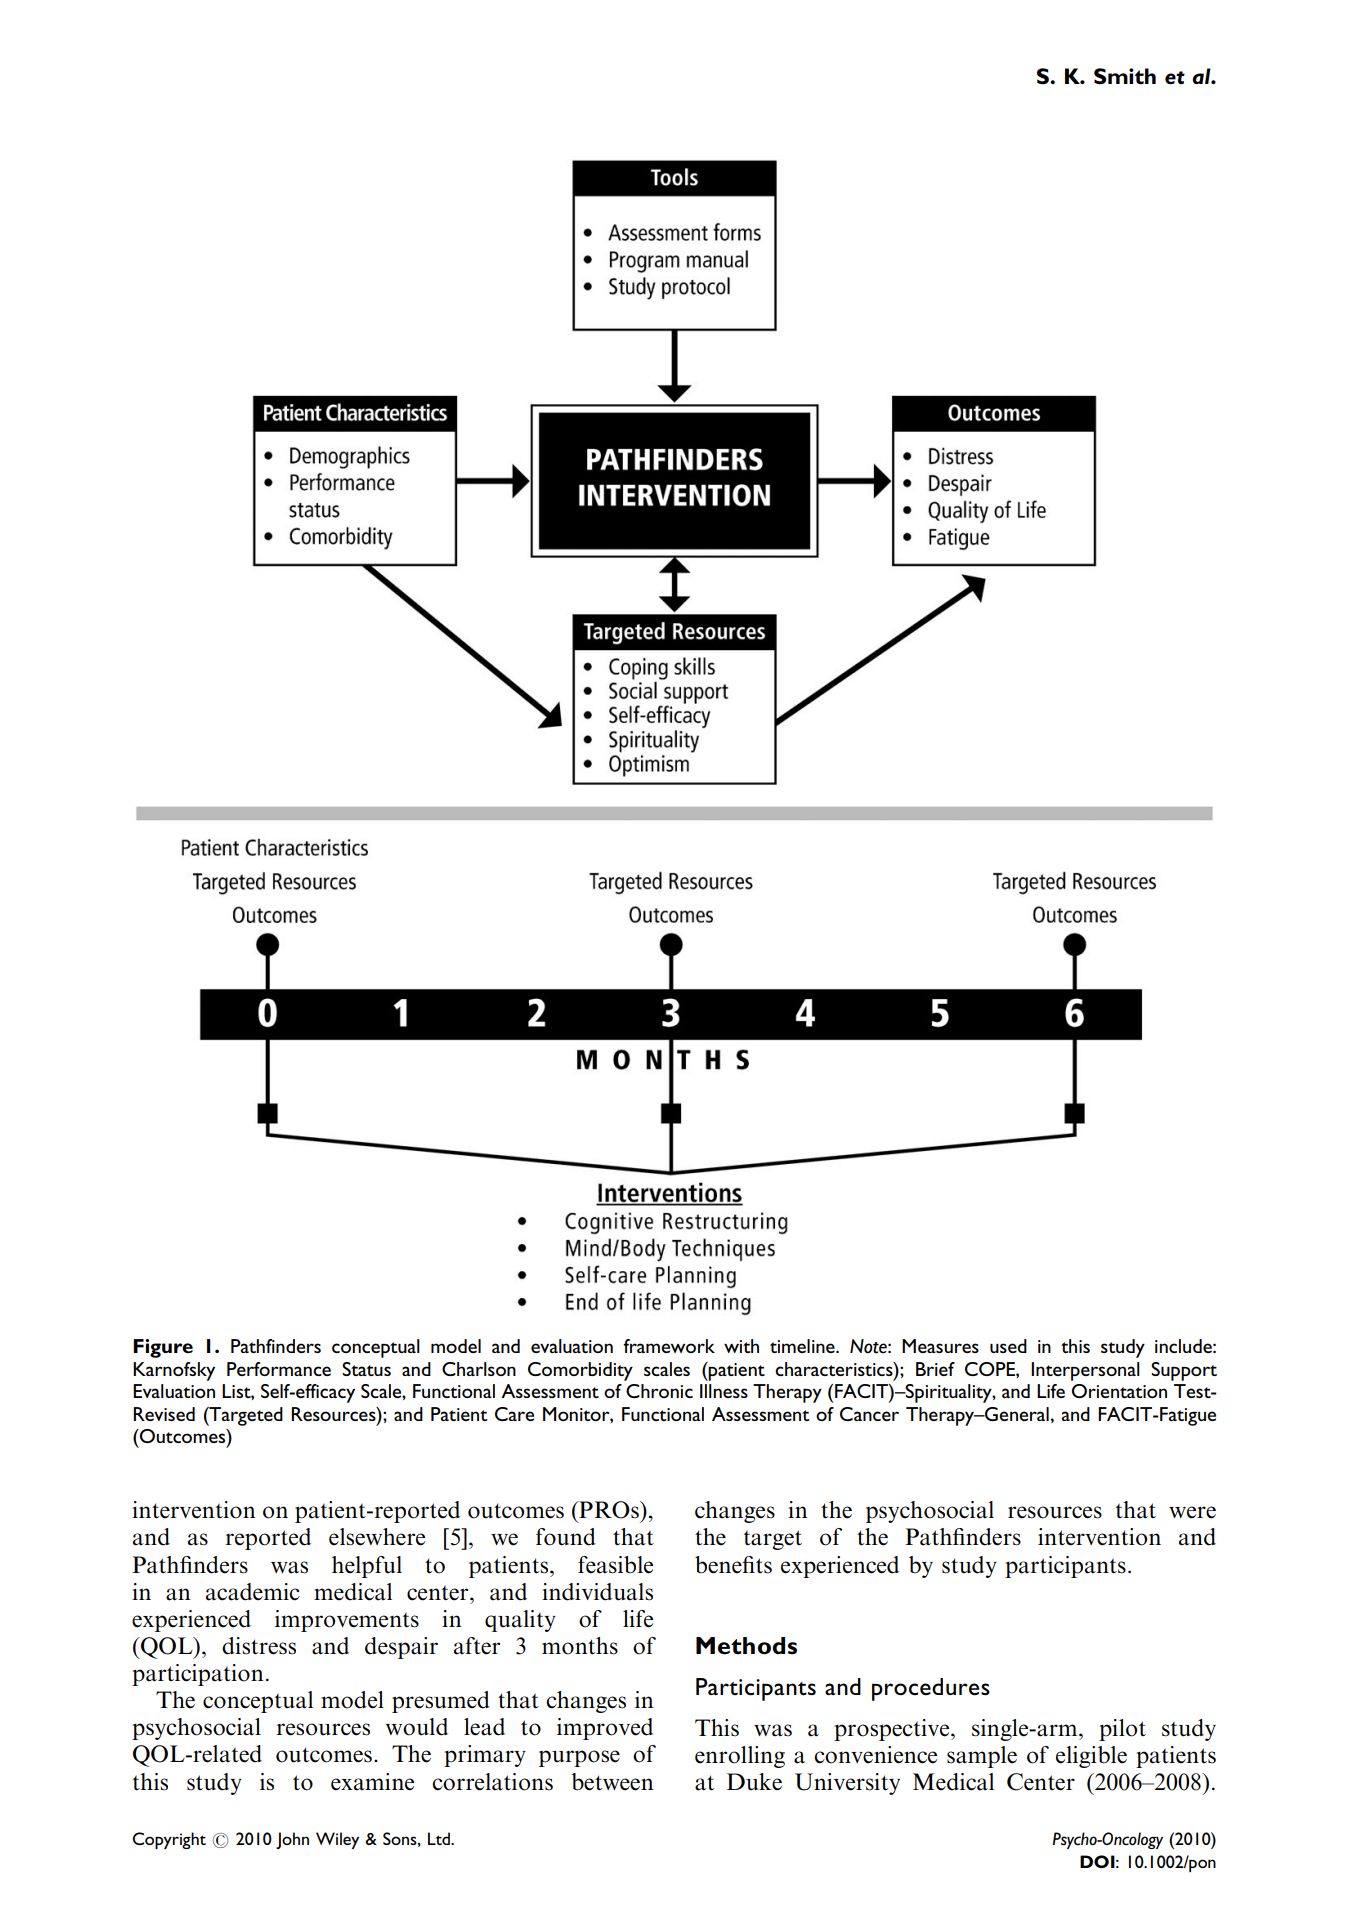  What do you see at coordinates (940, 1346) in the document?
I see `Measures` at bounding box center [940, 1346].
